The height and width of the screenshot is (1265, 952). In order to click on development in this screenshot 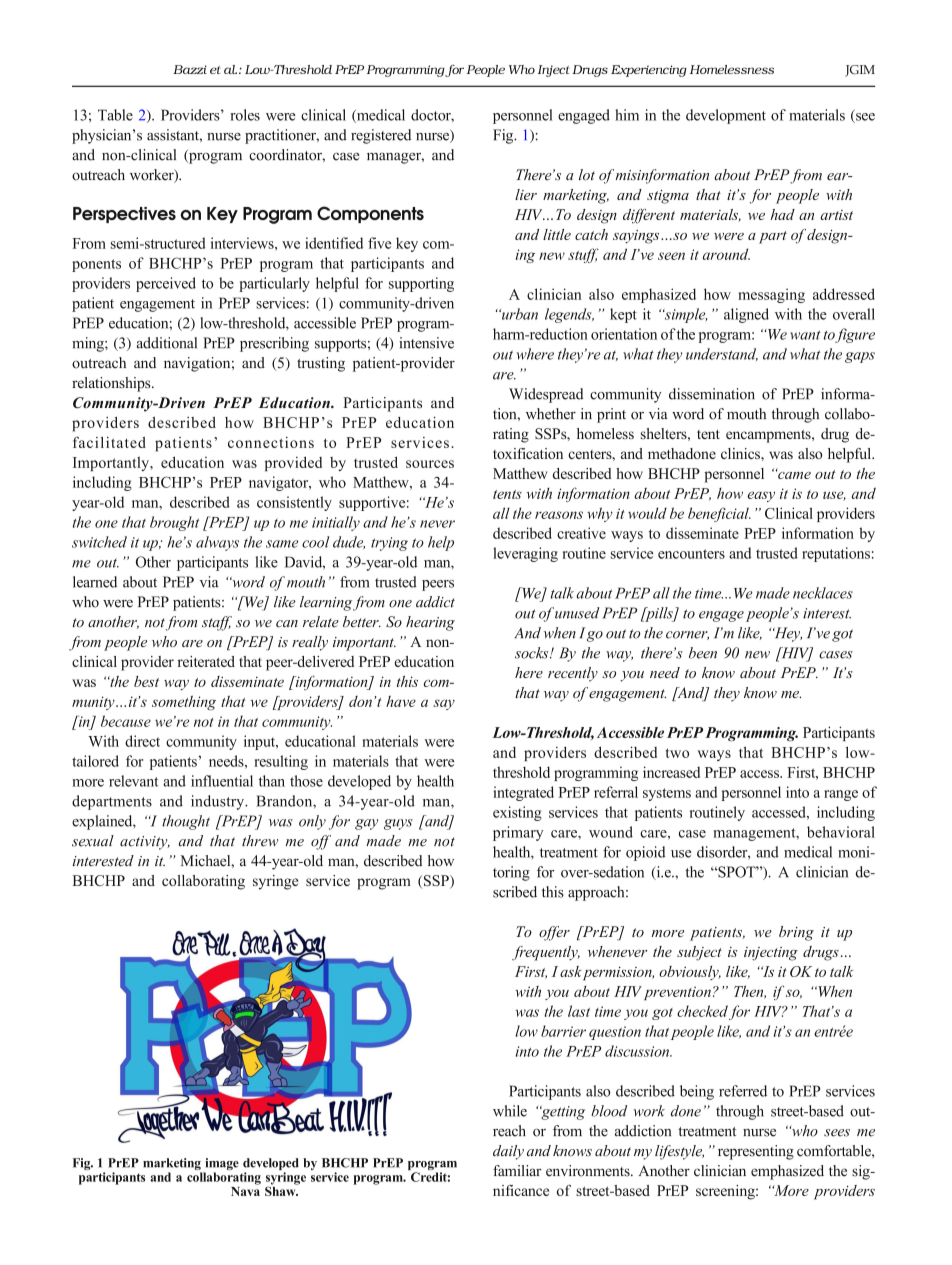, I will do `click(726, 116)`.
